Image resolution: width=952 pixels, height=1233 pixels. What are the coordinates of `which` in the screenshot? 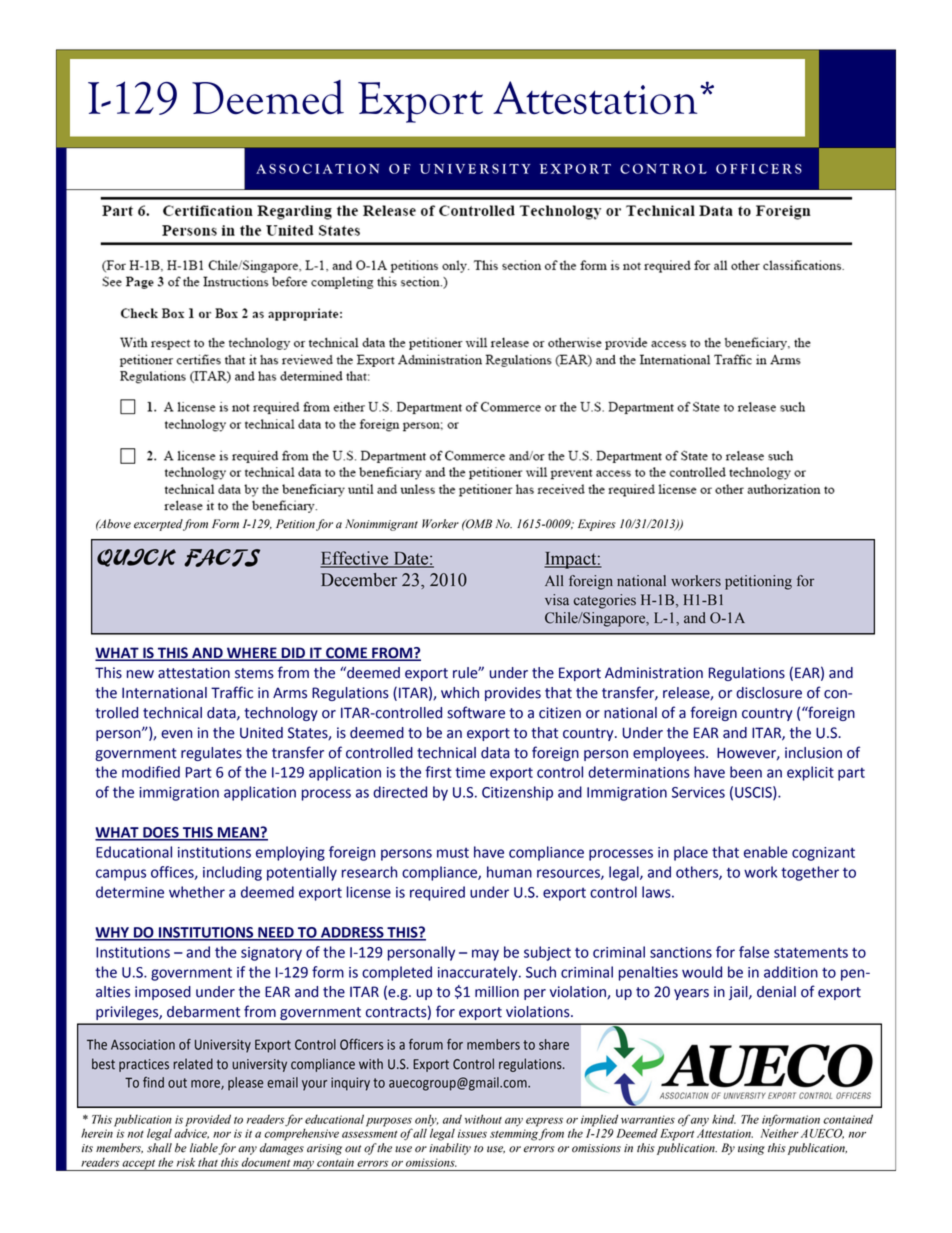 It's located at (460, 693).
